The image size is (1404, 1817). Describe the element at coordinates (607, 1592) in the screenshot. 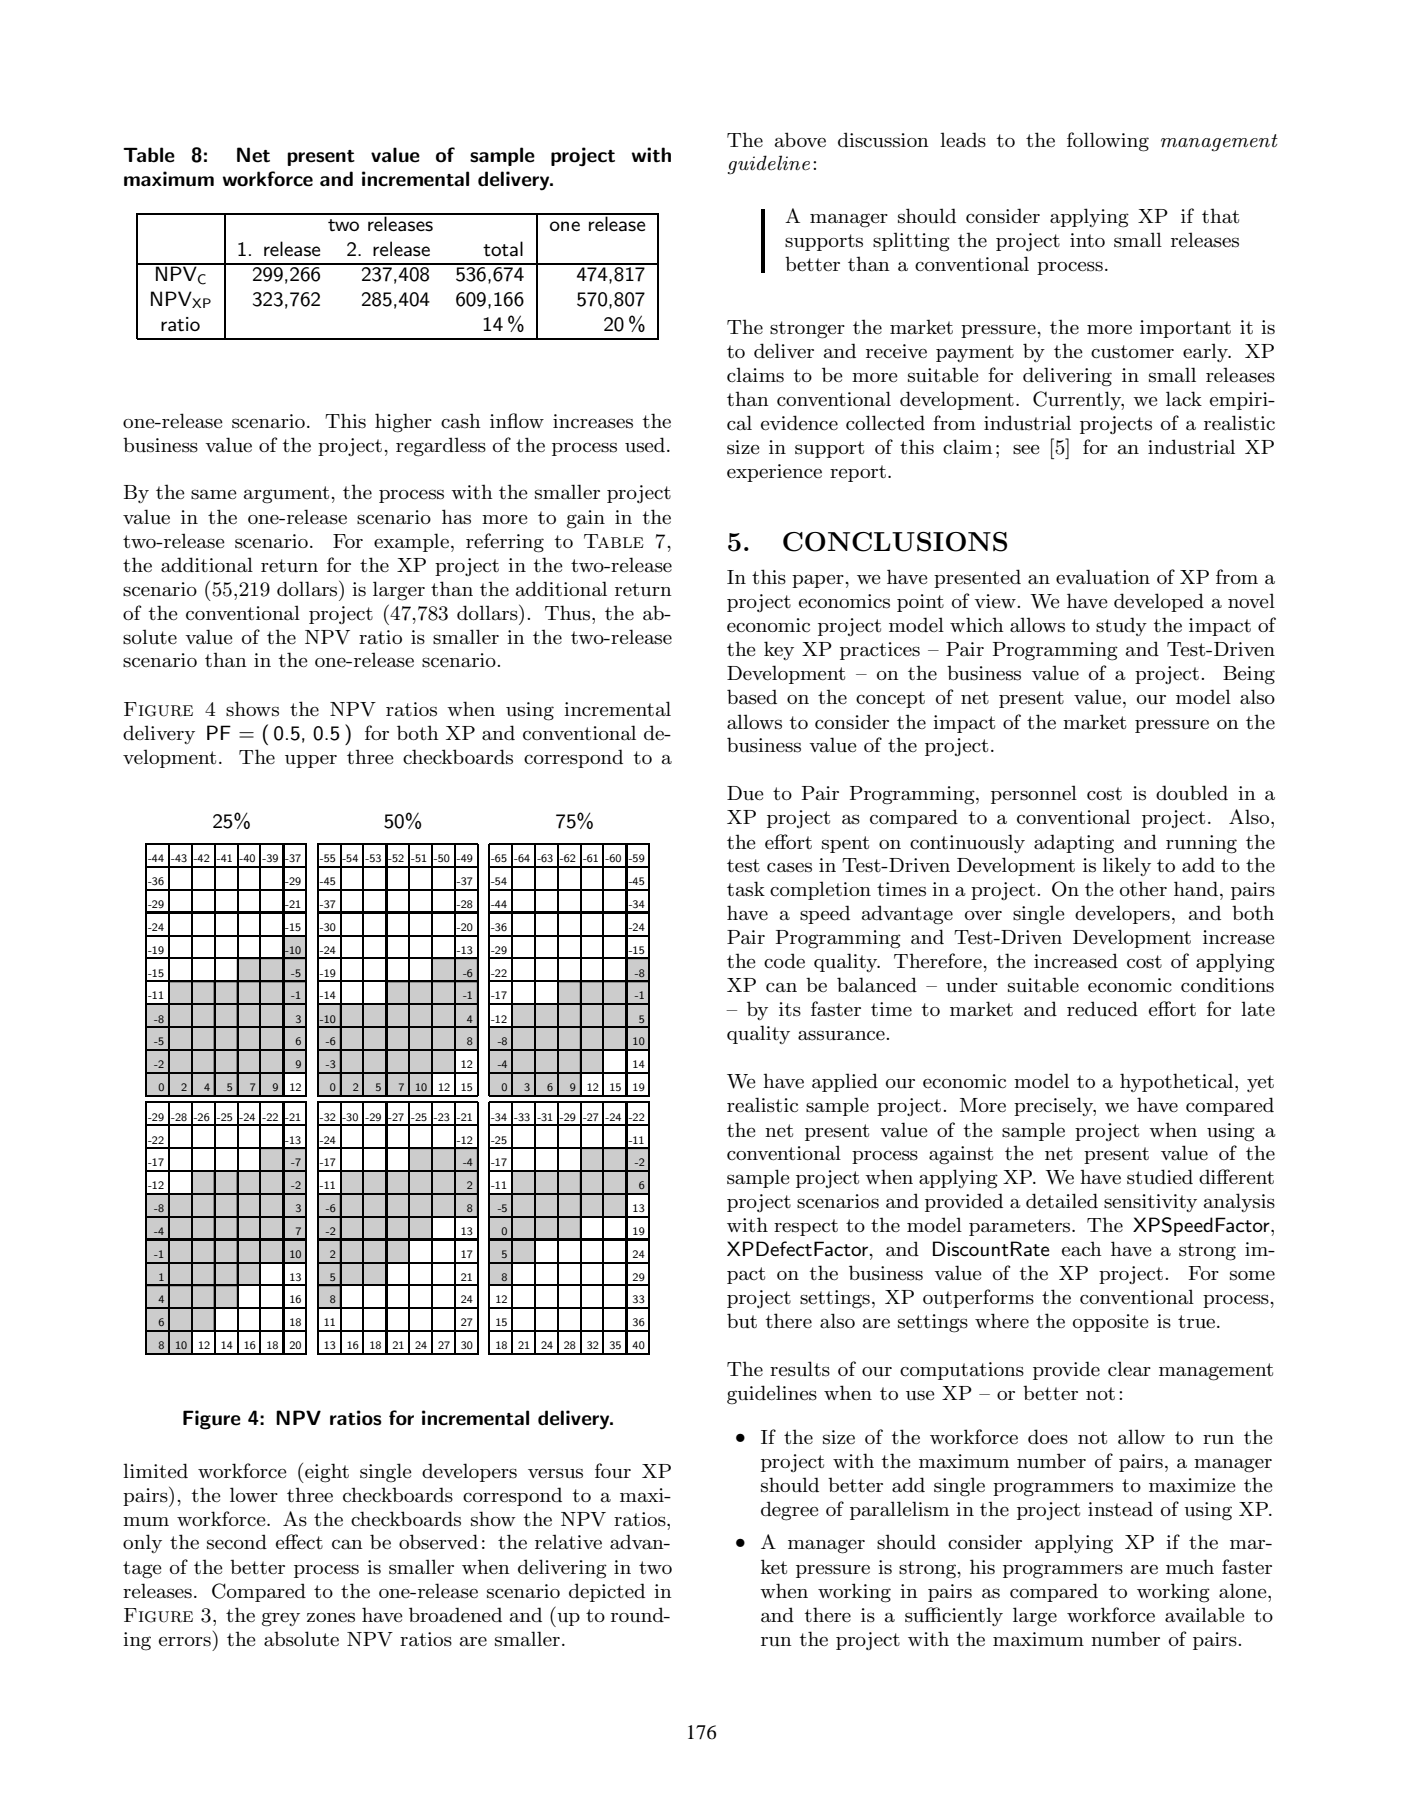

I see `depicted` at that location.
